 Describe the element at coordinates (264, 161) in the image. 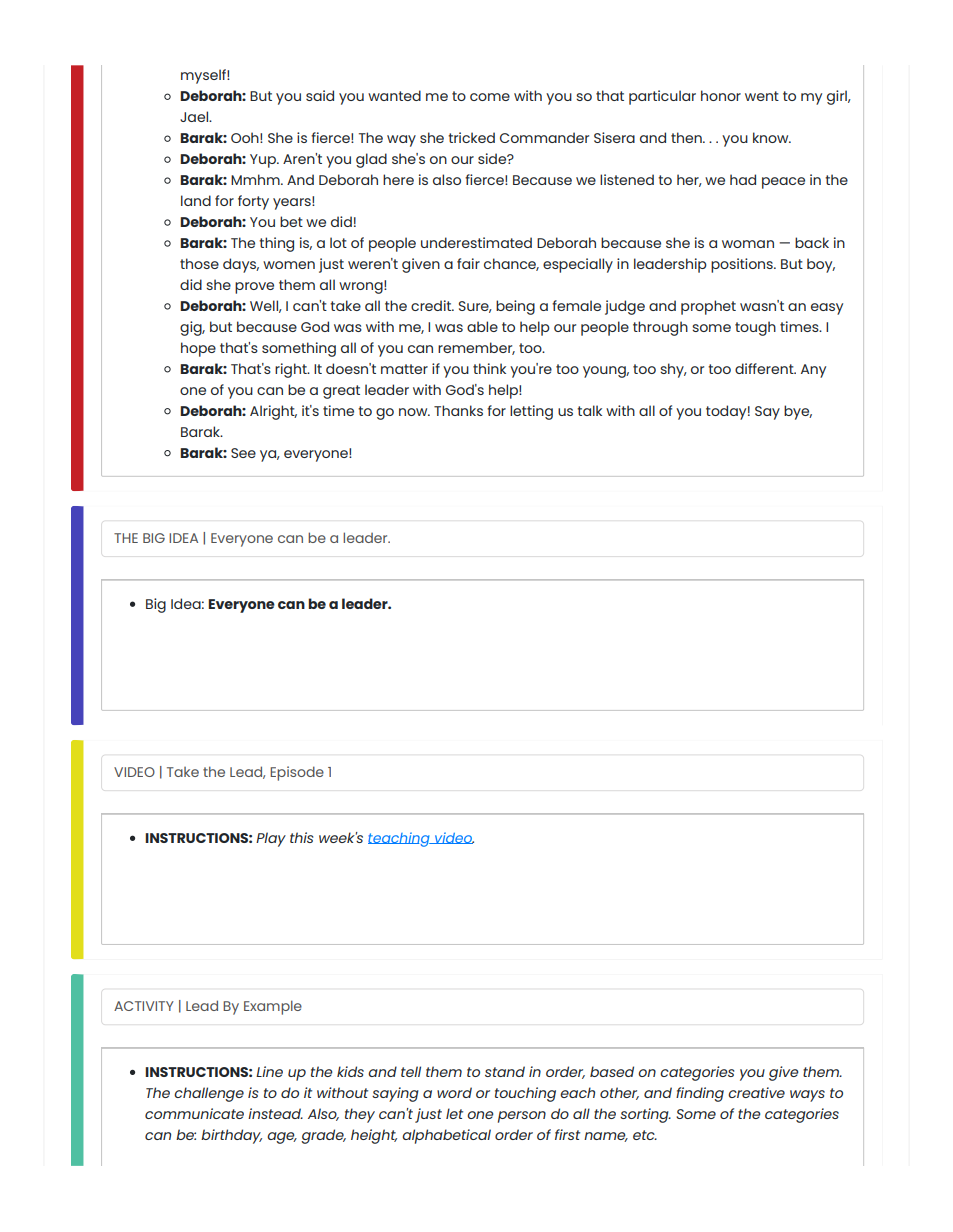

I see `Yup` at that location.
